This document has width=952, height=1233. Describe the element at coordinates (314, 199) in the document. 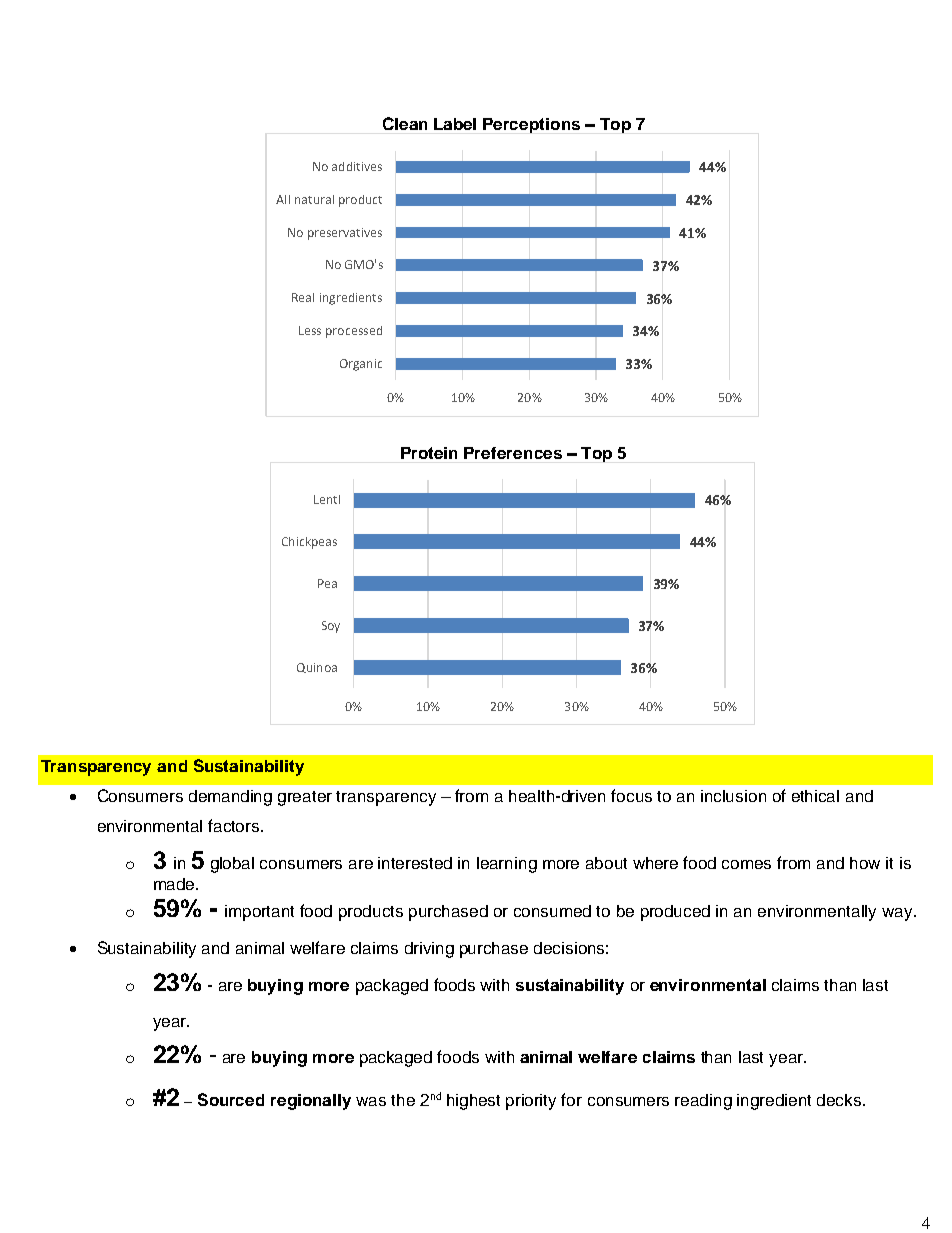

I see `natural` at that location.
